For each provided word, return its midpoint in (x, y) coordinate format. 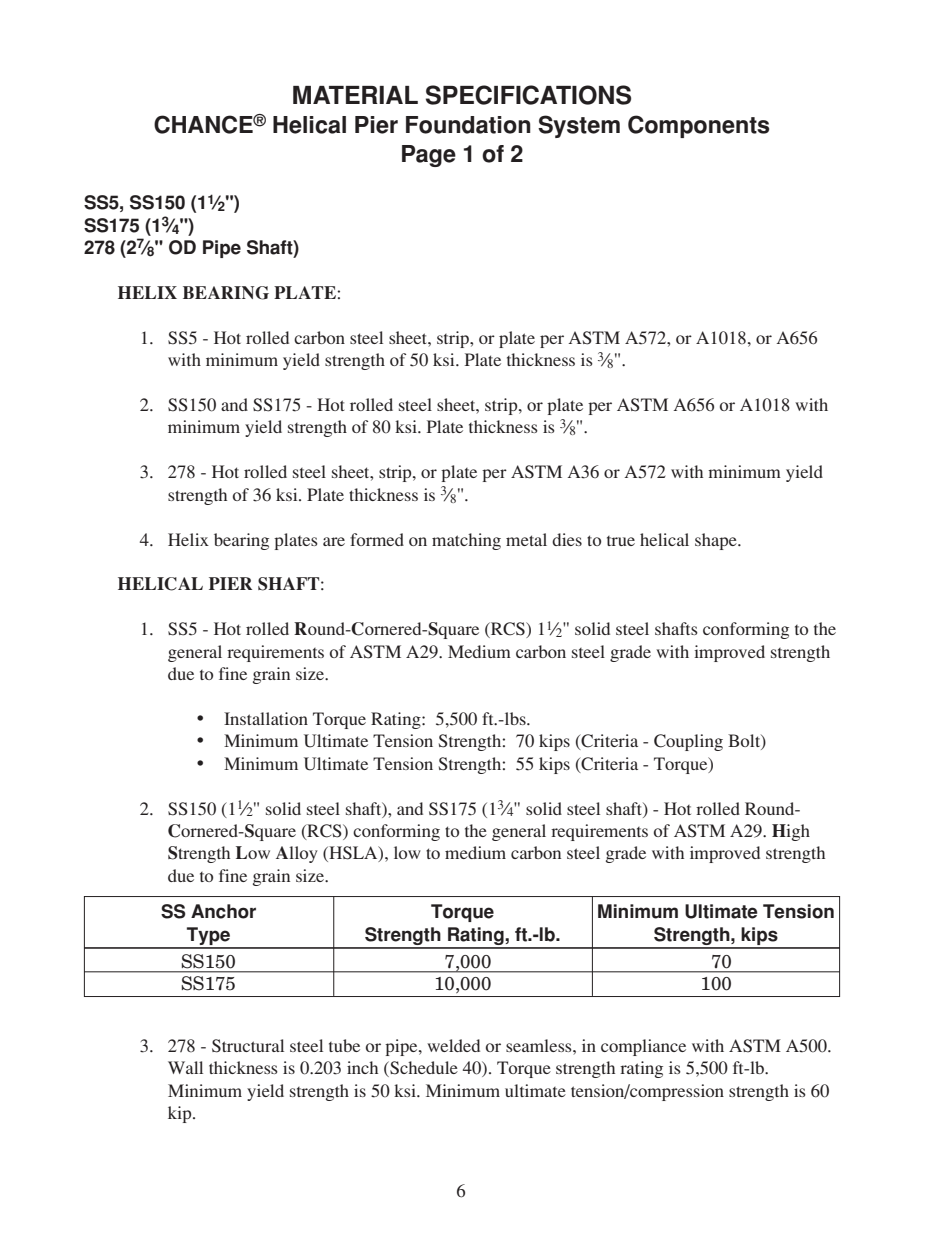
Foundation (468, 125)
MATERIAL (355, 95)
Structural (248, 1046)
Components (698, 126)
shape (717, 541)
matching (466, 541)
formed (377, 539)
